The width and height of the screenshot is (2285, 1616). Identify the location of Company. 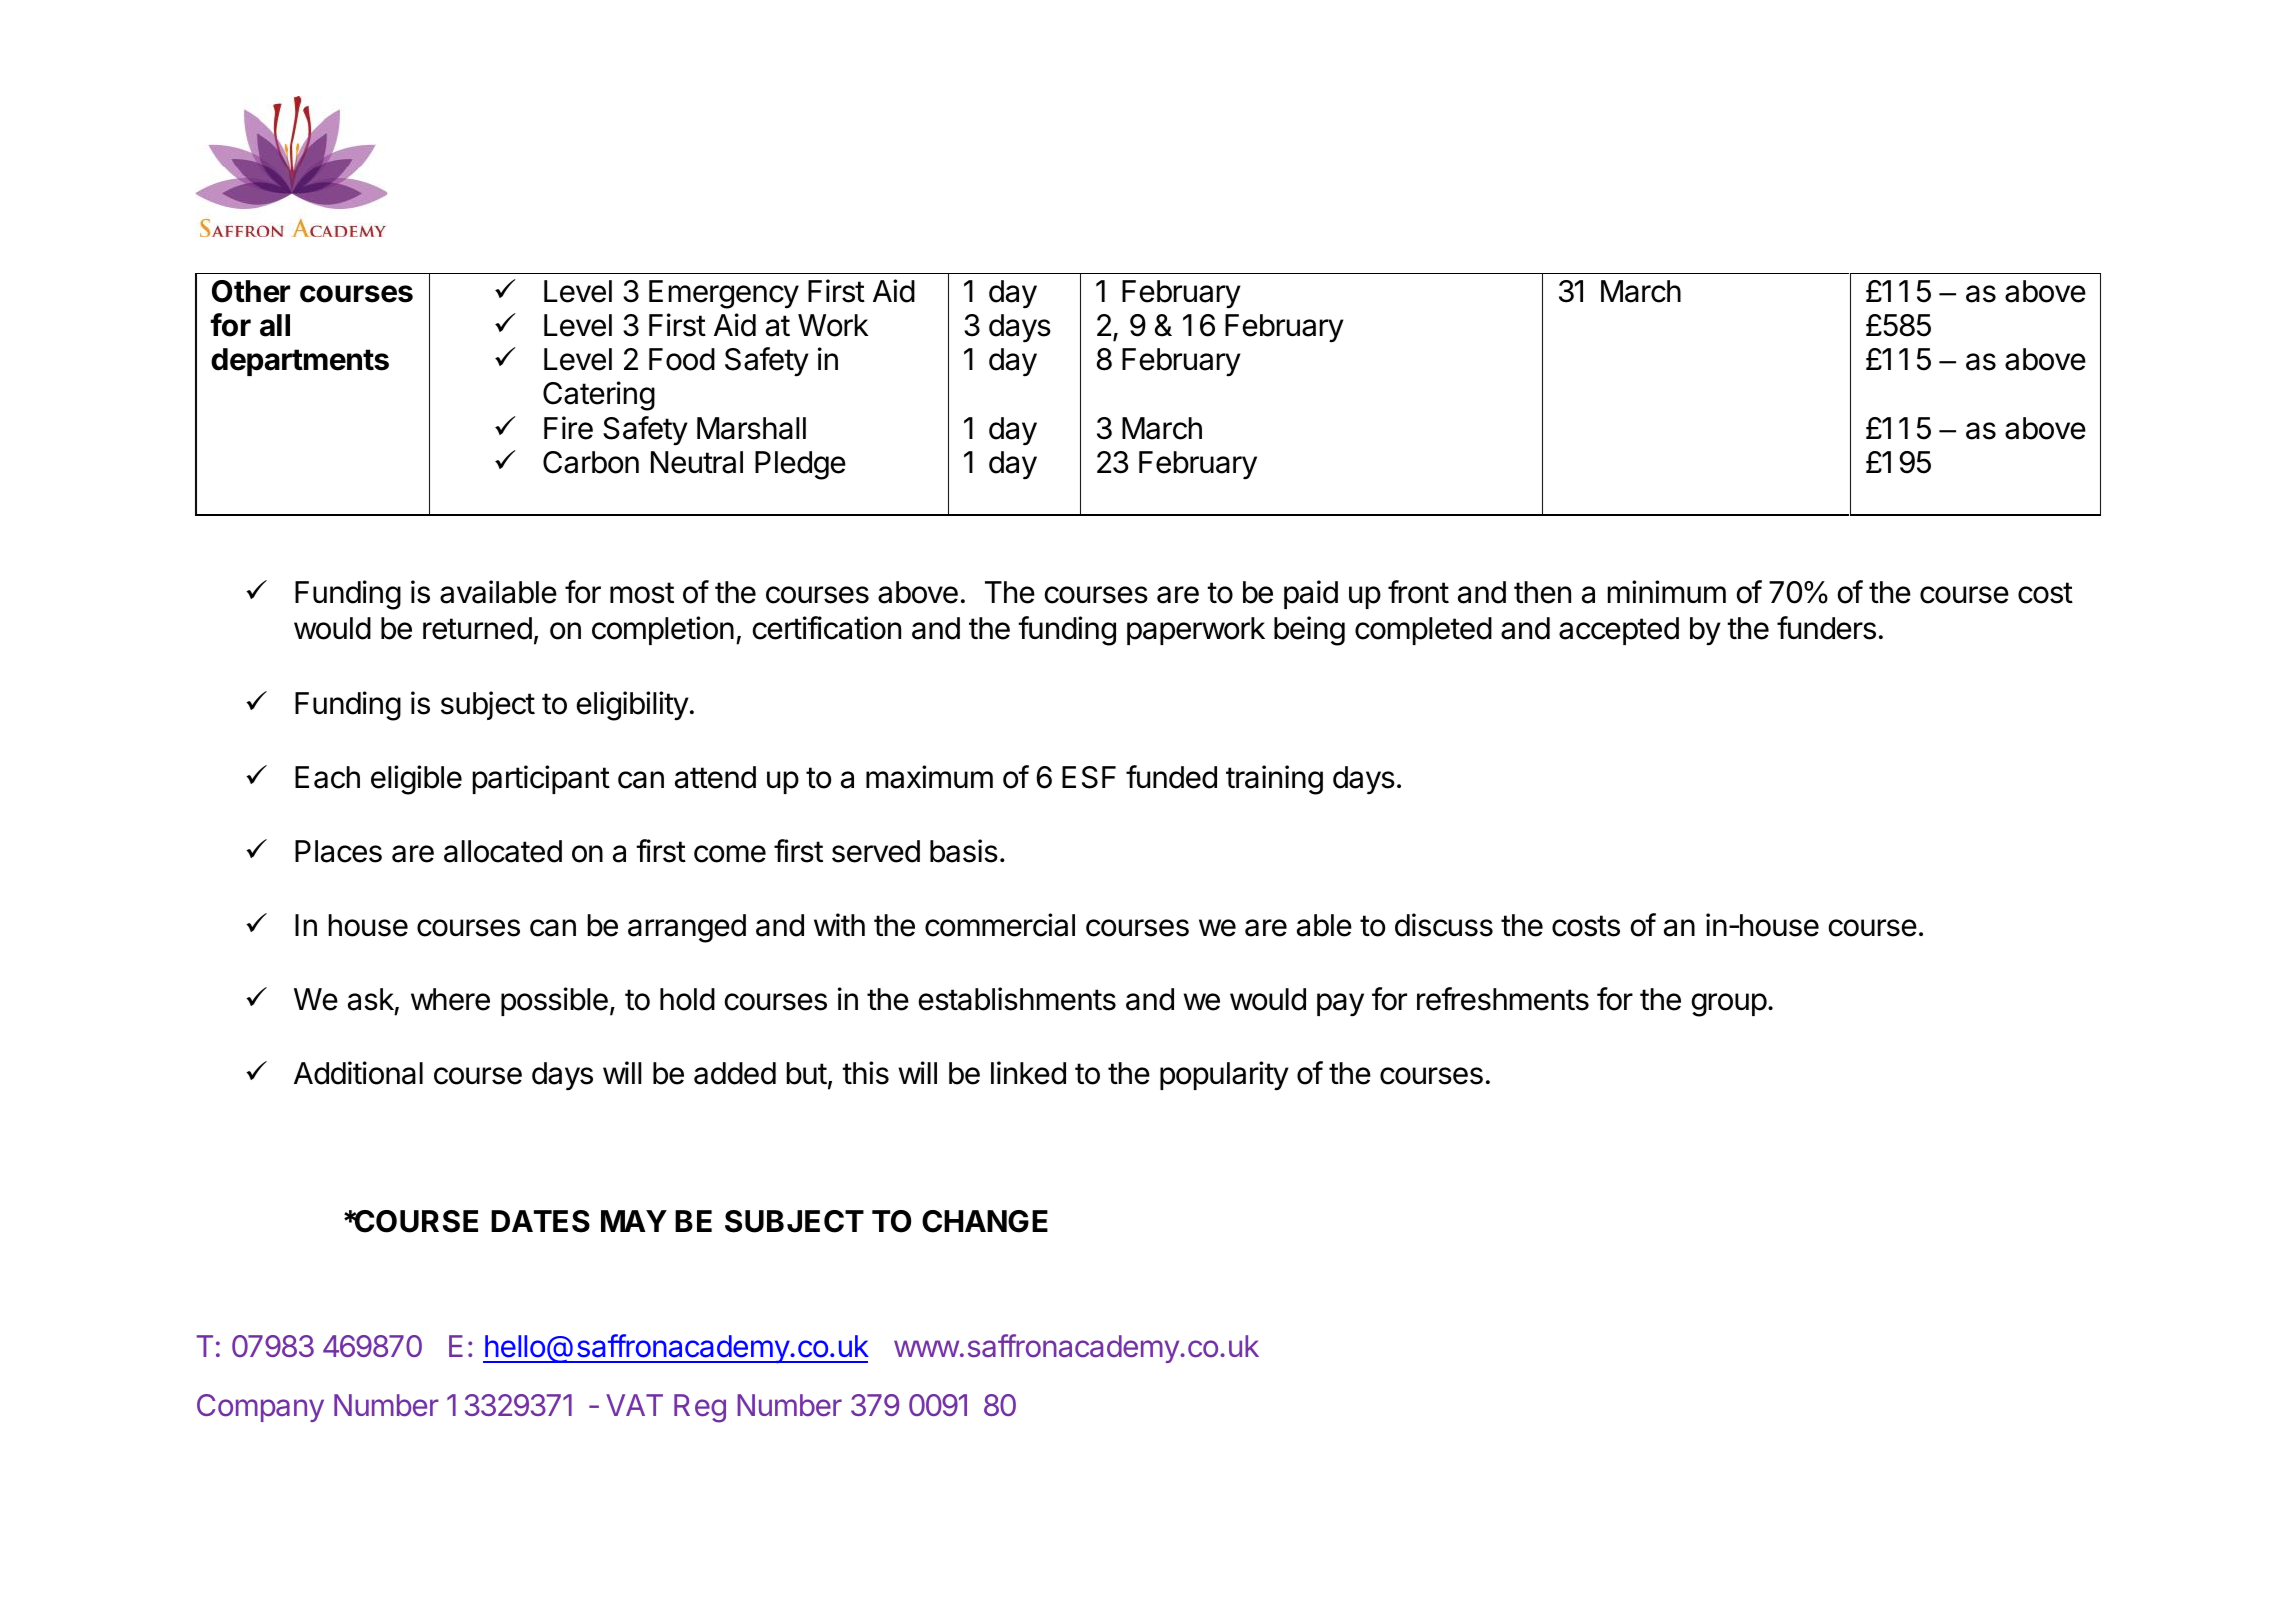
(260, 1408).
